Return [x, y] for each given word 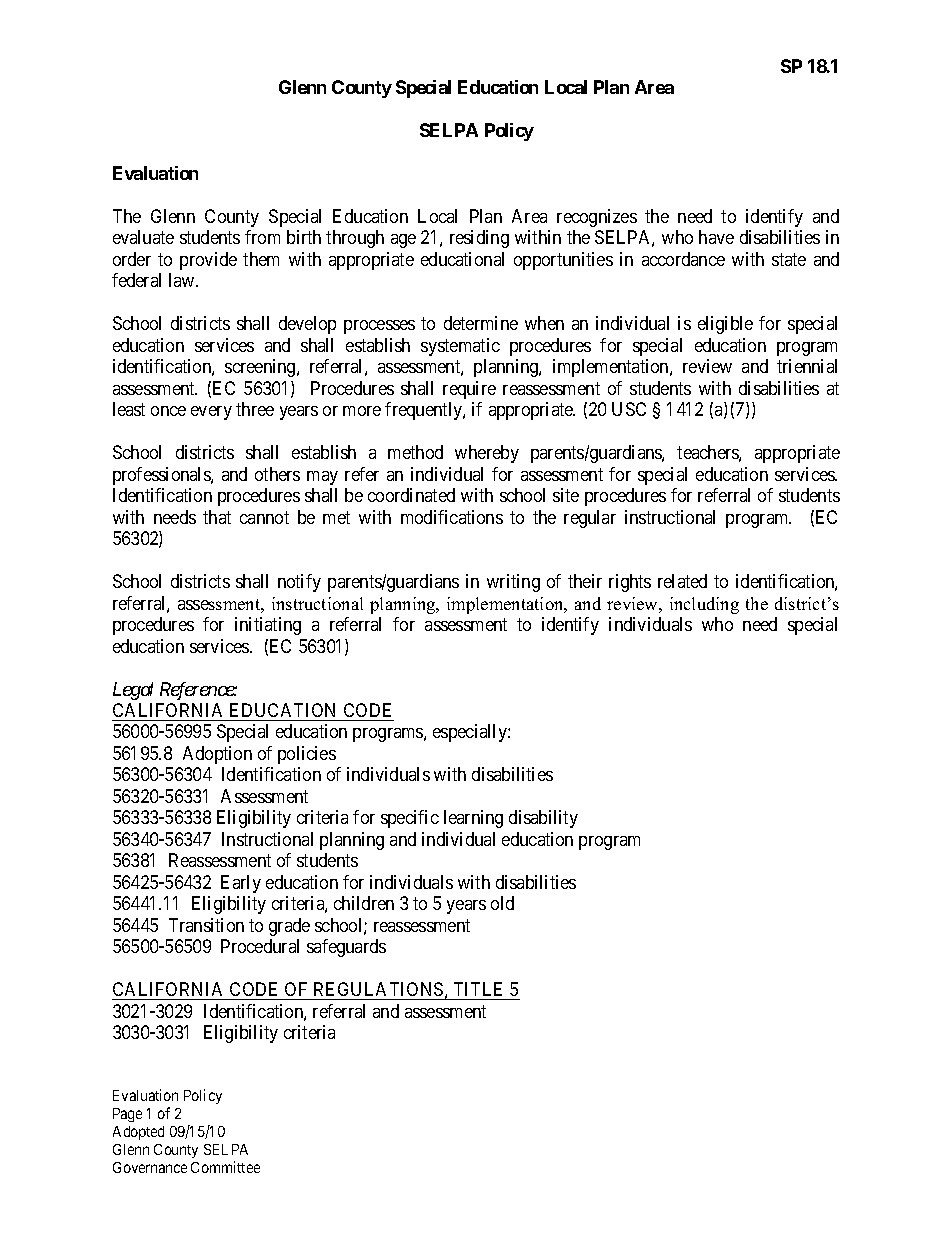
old [502, 903]
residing [479, 239]
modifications [452, 517]
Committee [225, 1167]
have [716, 237]
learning [473, 819]
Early [241, 884]
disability [543, 819]
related [682, 581]
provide [208, 261]
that [217, 517]
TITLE [478, 989]
